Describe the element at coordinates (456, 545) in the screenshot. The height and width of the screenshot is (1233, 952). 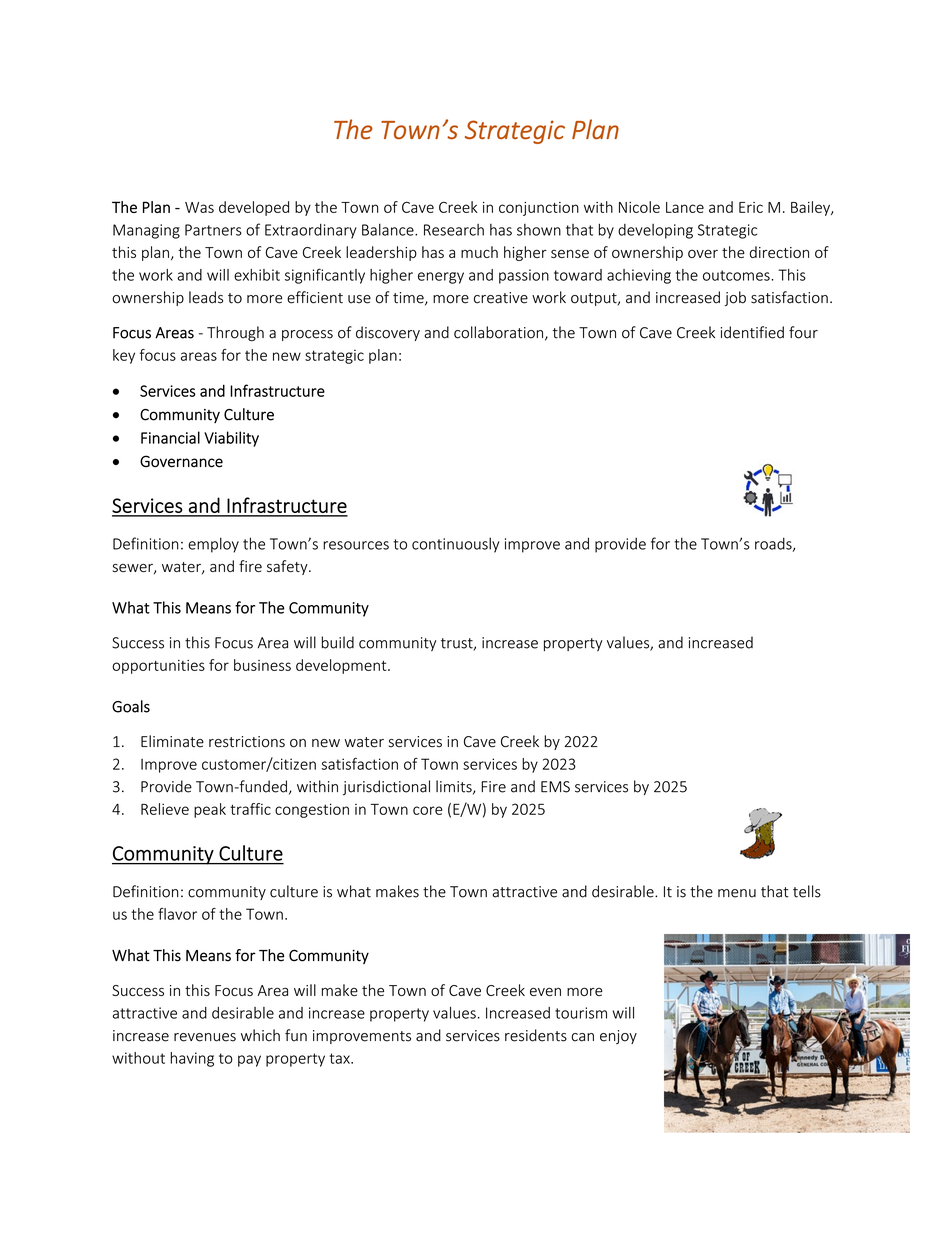
I see `continuously` at that location.
